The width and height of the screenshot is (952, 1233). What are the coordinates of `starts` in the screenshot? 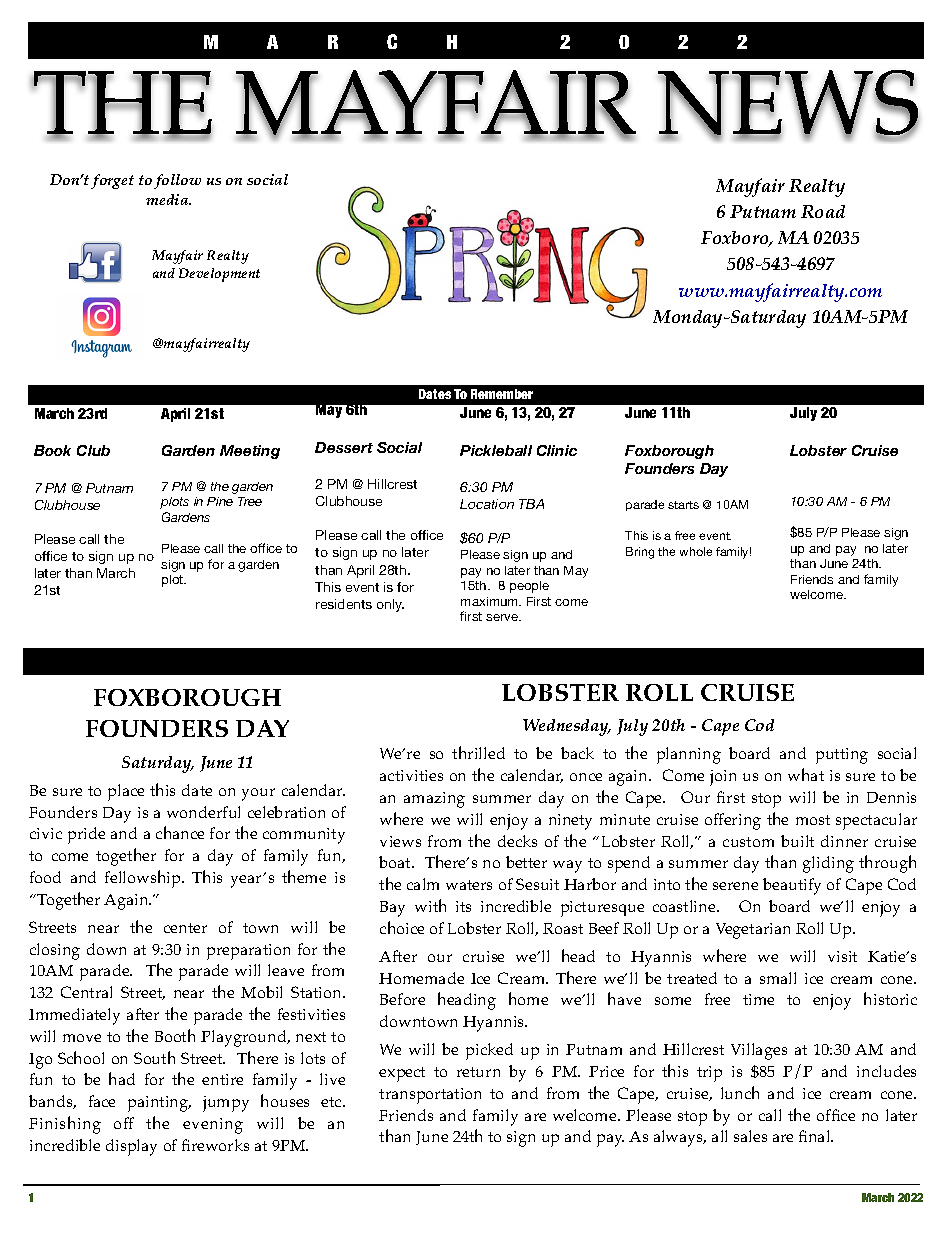 It's located at (683, 505).
